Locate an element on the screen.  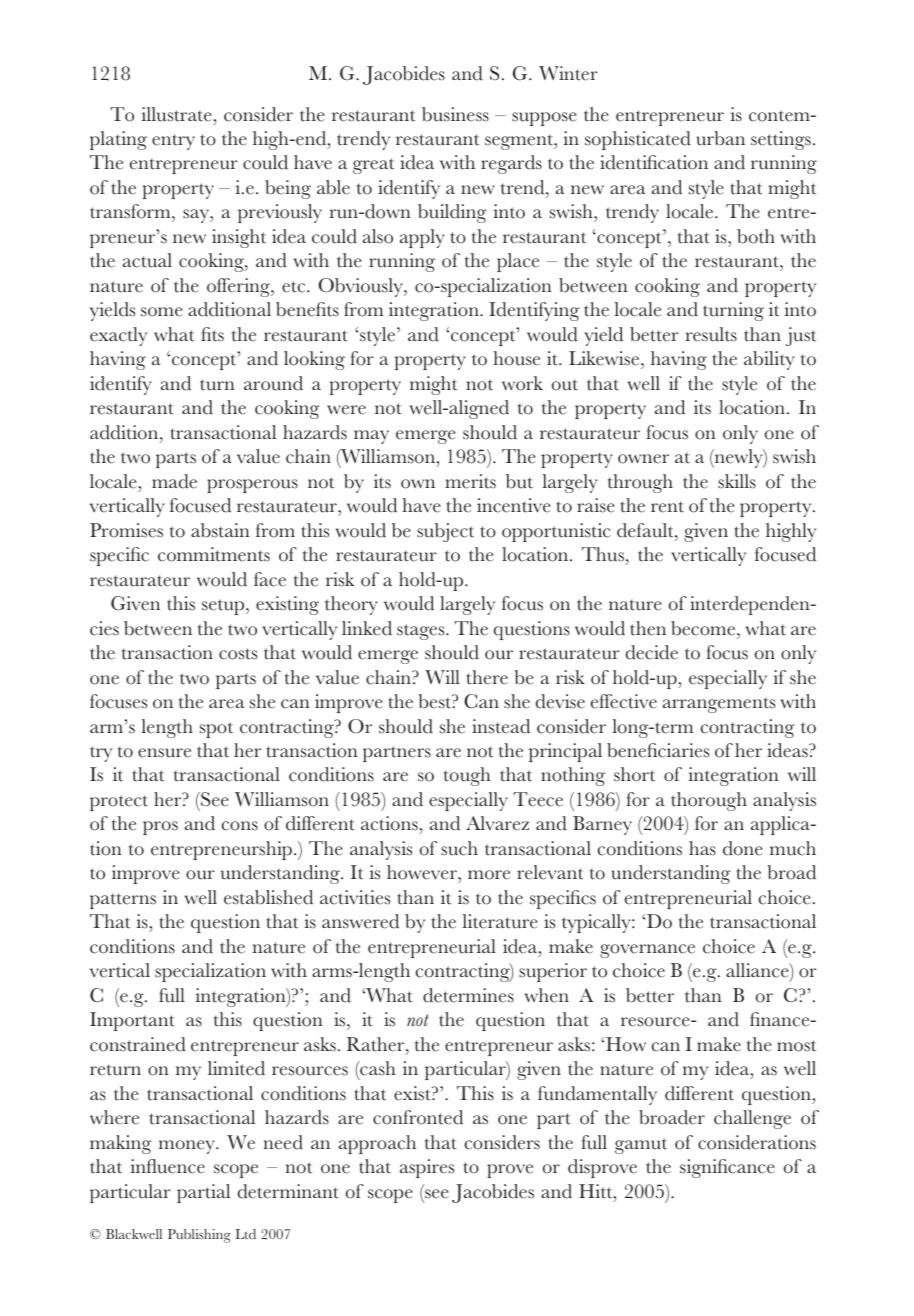
around is located at coordinates (273, 383).
